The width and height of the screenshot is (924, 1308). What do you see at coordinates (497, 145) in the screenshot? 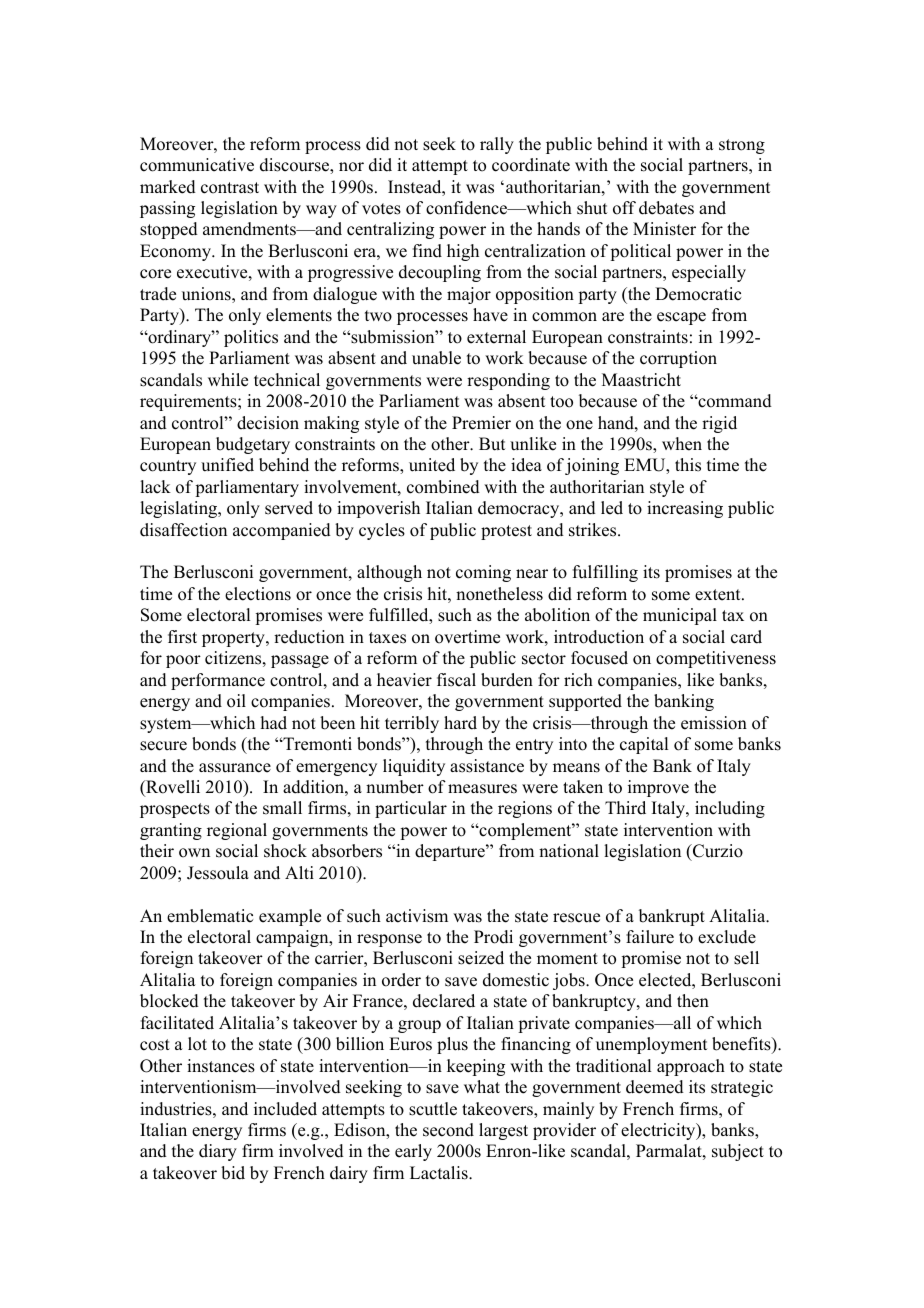
I see `rally` at bounding box center [497, 145].
